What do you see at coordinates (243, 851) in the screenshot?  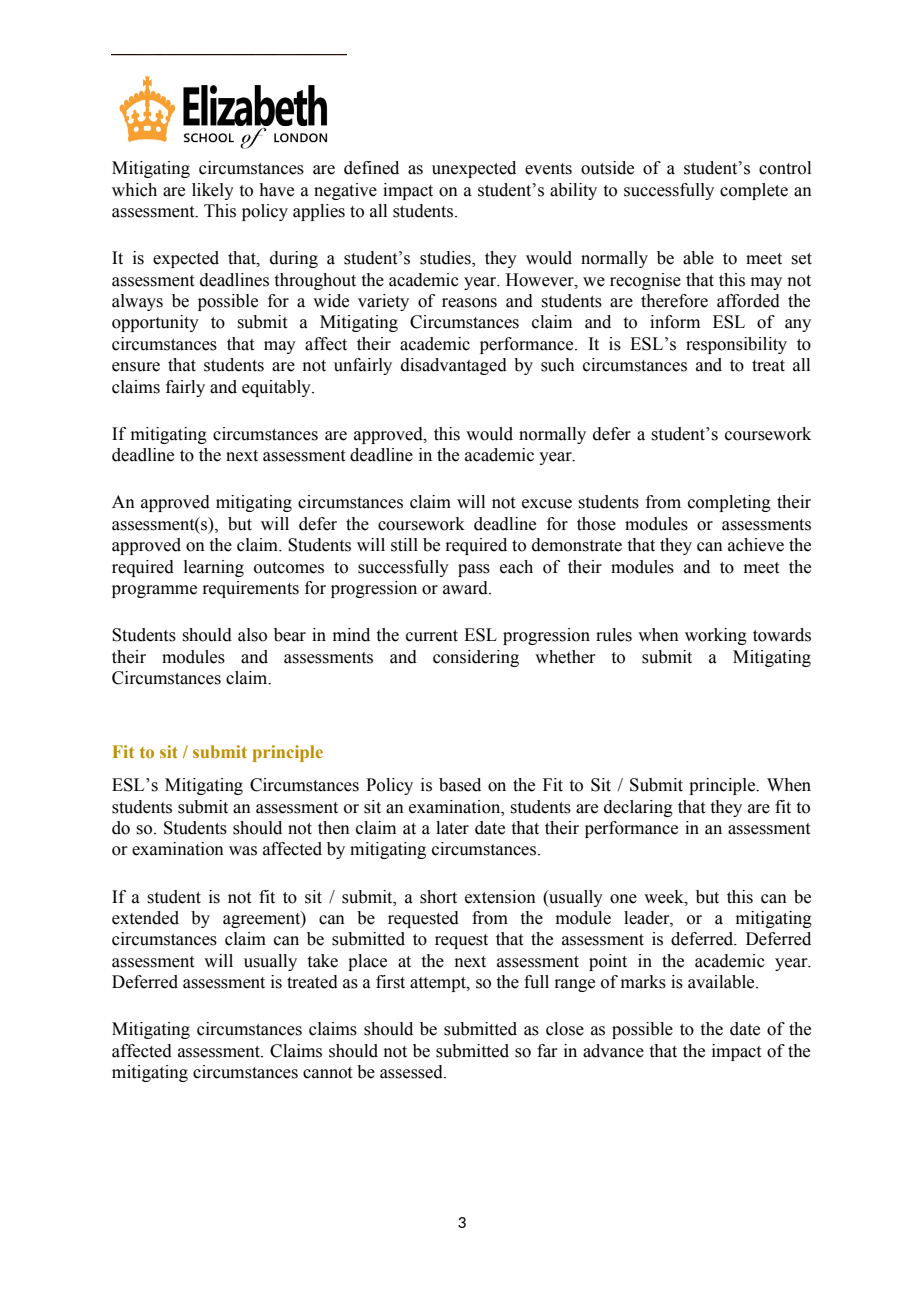 I see `was` at bounding box center [243, 851].
